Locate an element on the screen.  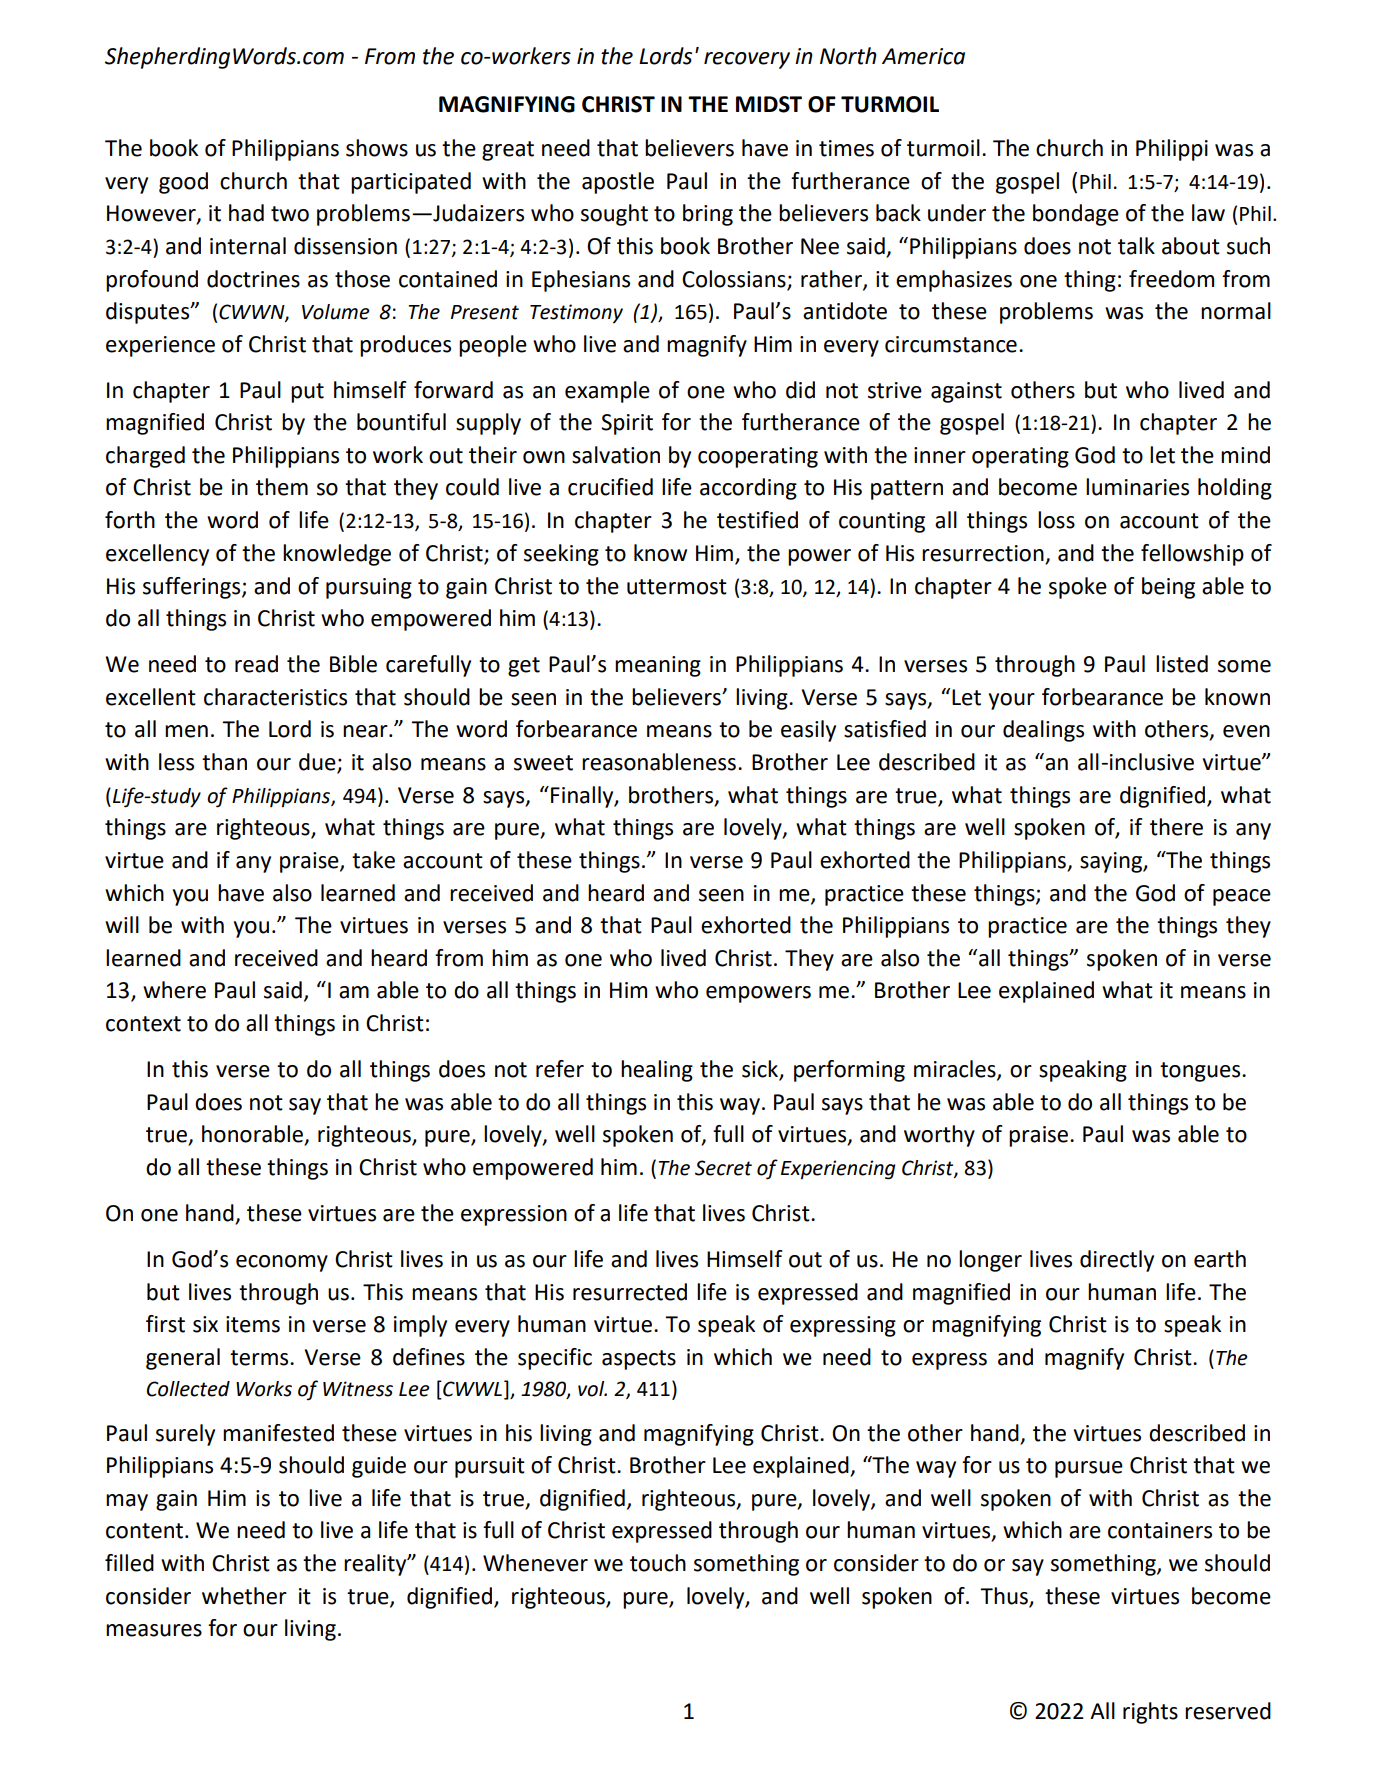
rights is located at coordinates (1150, 1713).
